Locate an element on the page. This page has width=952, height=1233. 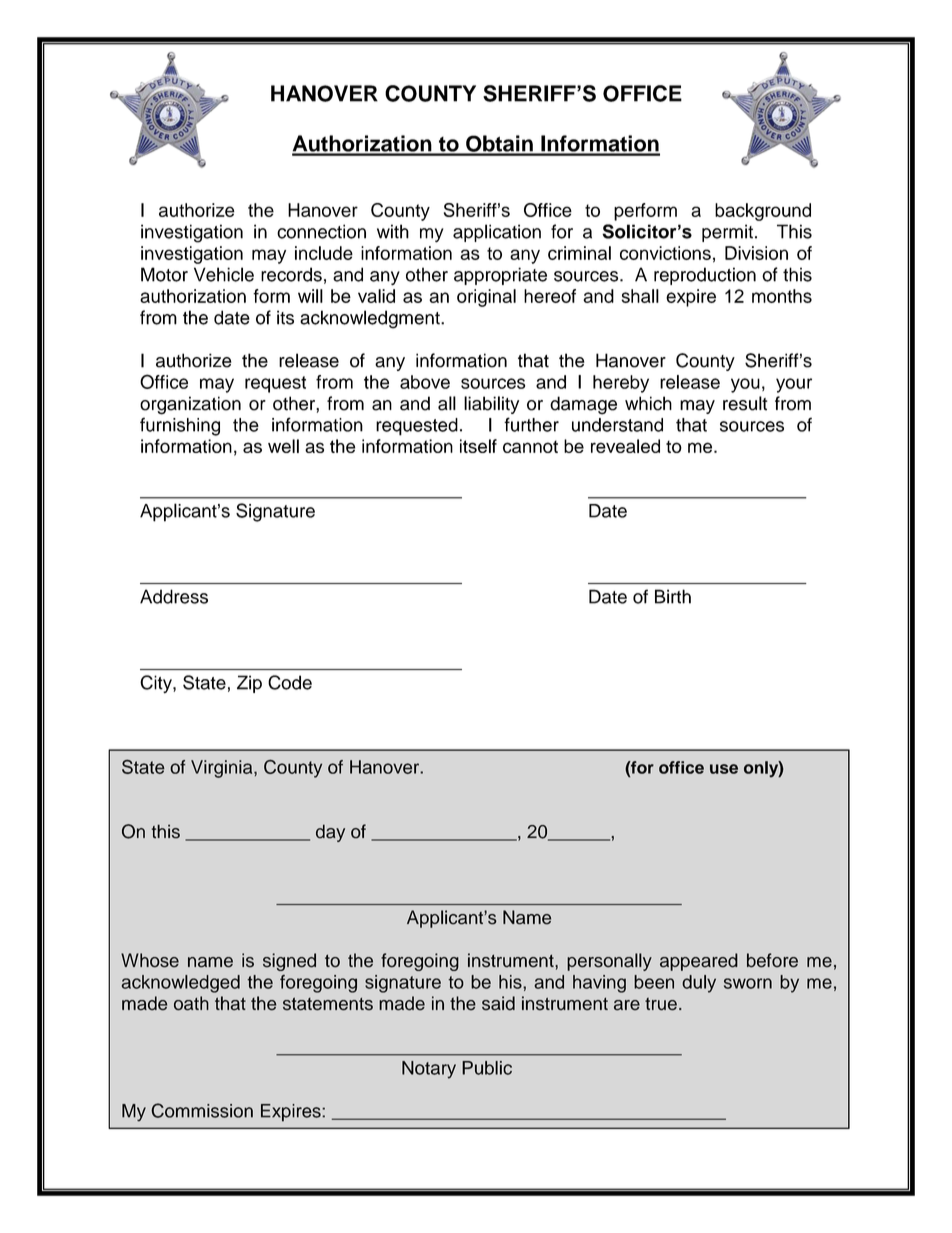
liability is located at coordinates (491, 405).
